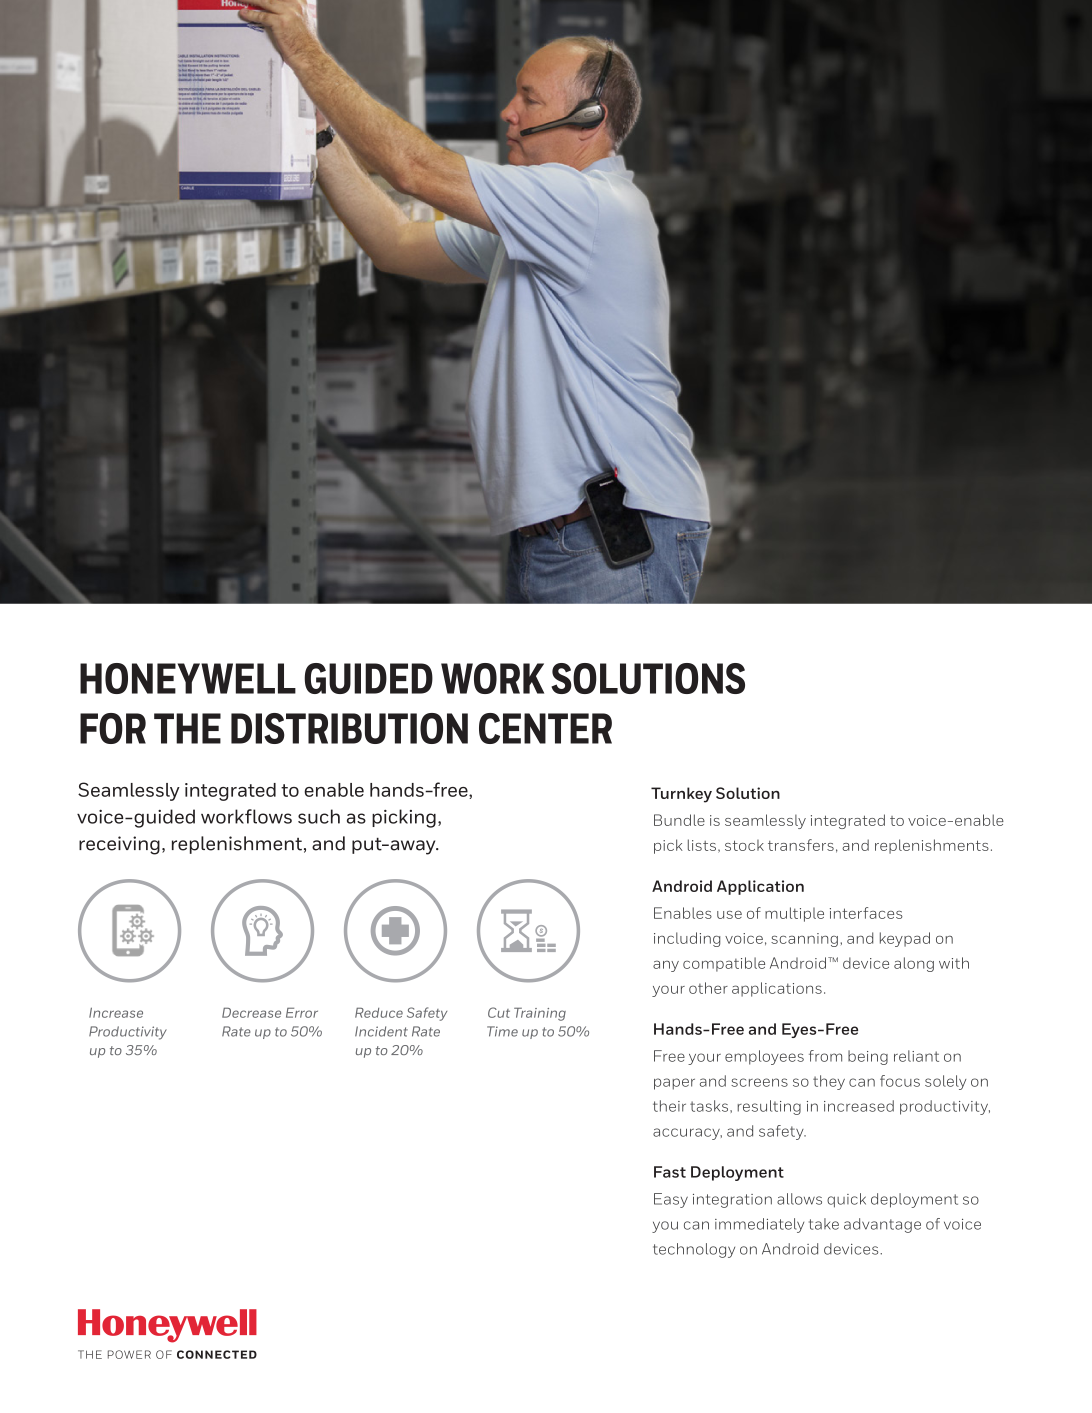 The width and height of the screenshot is (1092, 1413). Describe the element at coordinates (545, 728) in the screenshot. I see `CENTER` at that location.
